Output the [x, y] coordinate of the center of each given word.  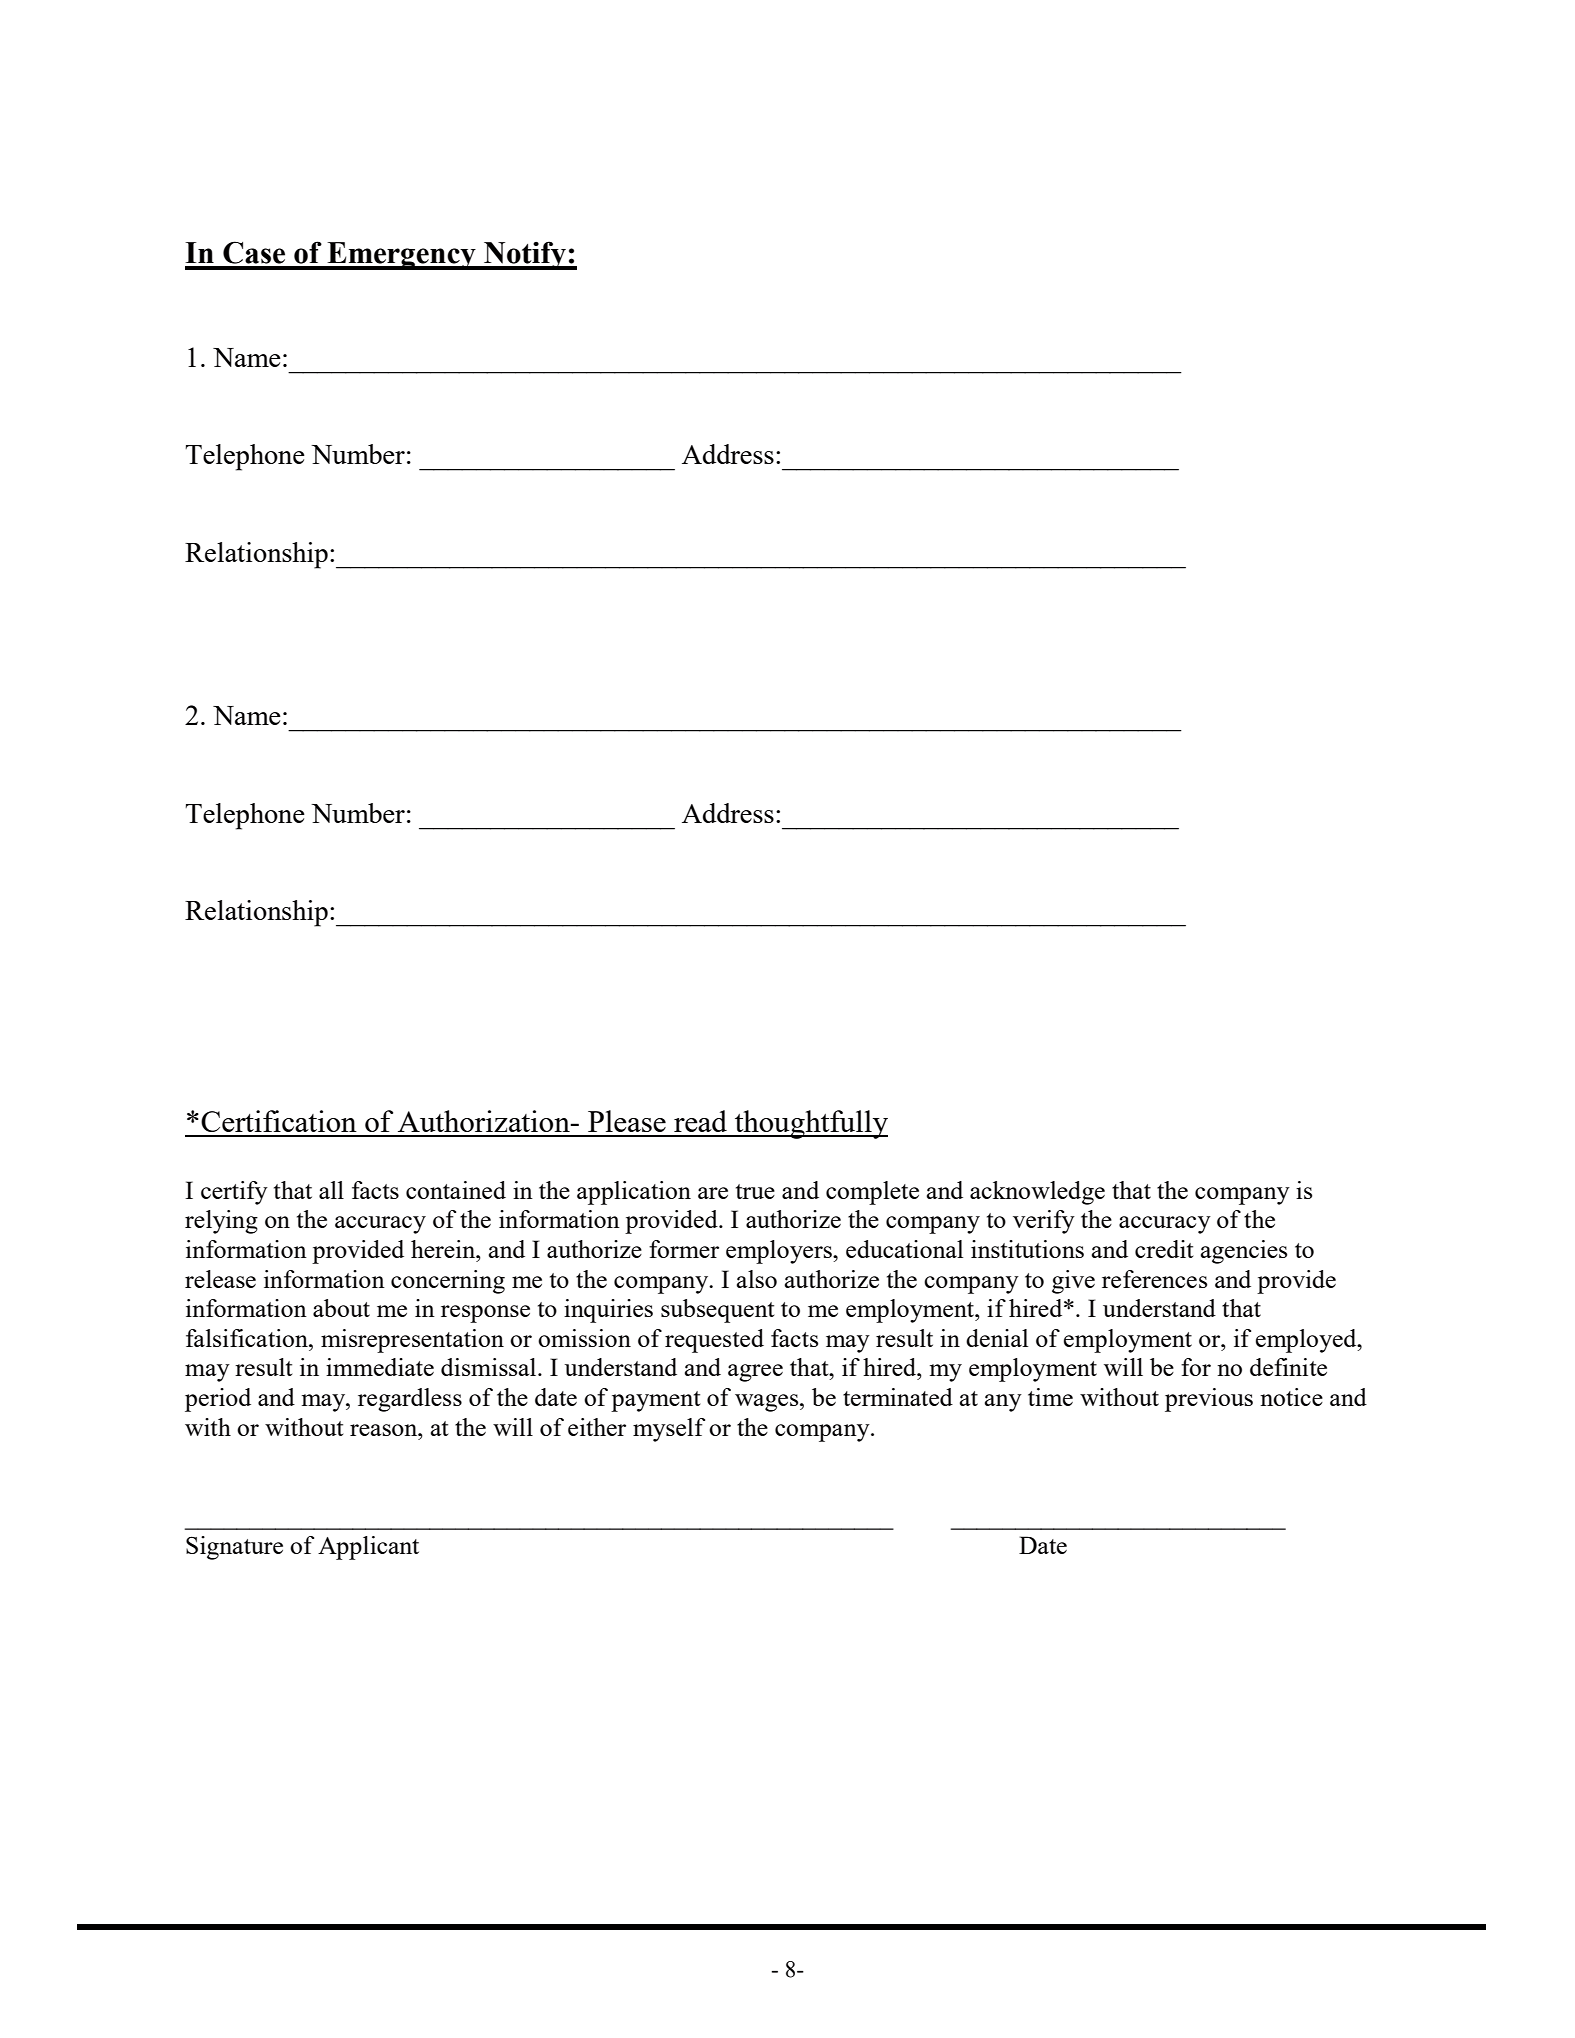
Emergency [401, 256]
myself [669, 1430]
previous [1209, 1400]
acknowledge [1037, 1193]
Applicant [368, 1548]
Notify [525, 255]
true [755, 1191]
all [331, 1190]
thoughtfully [810, 1124]
